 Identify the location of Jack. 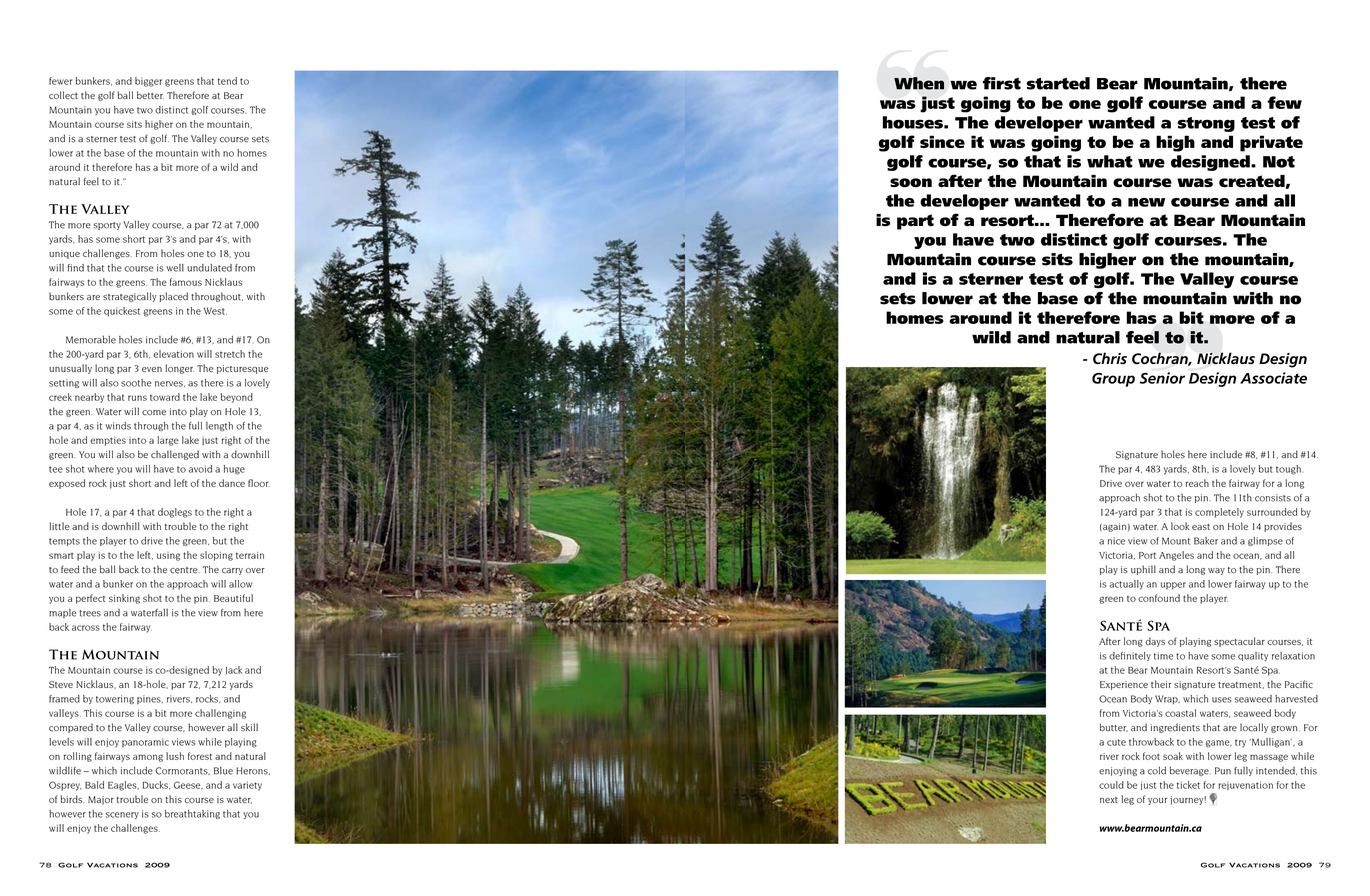
(234, 670).
